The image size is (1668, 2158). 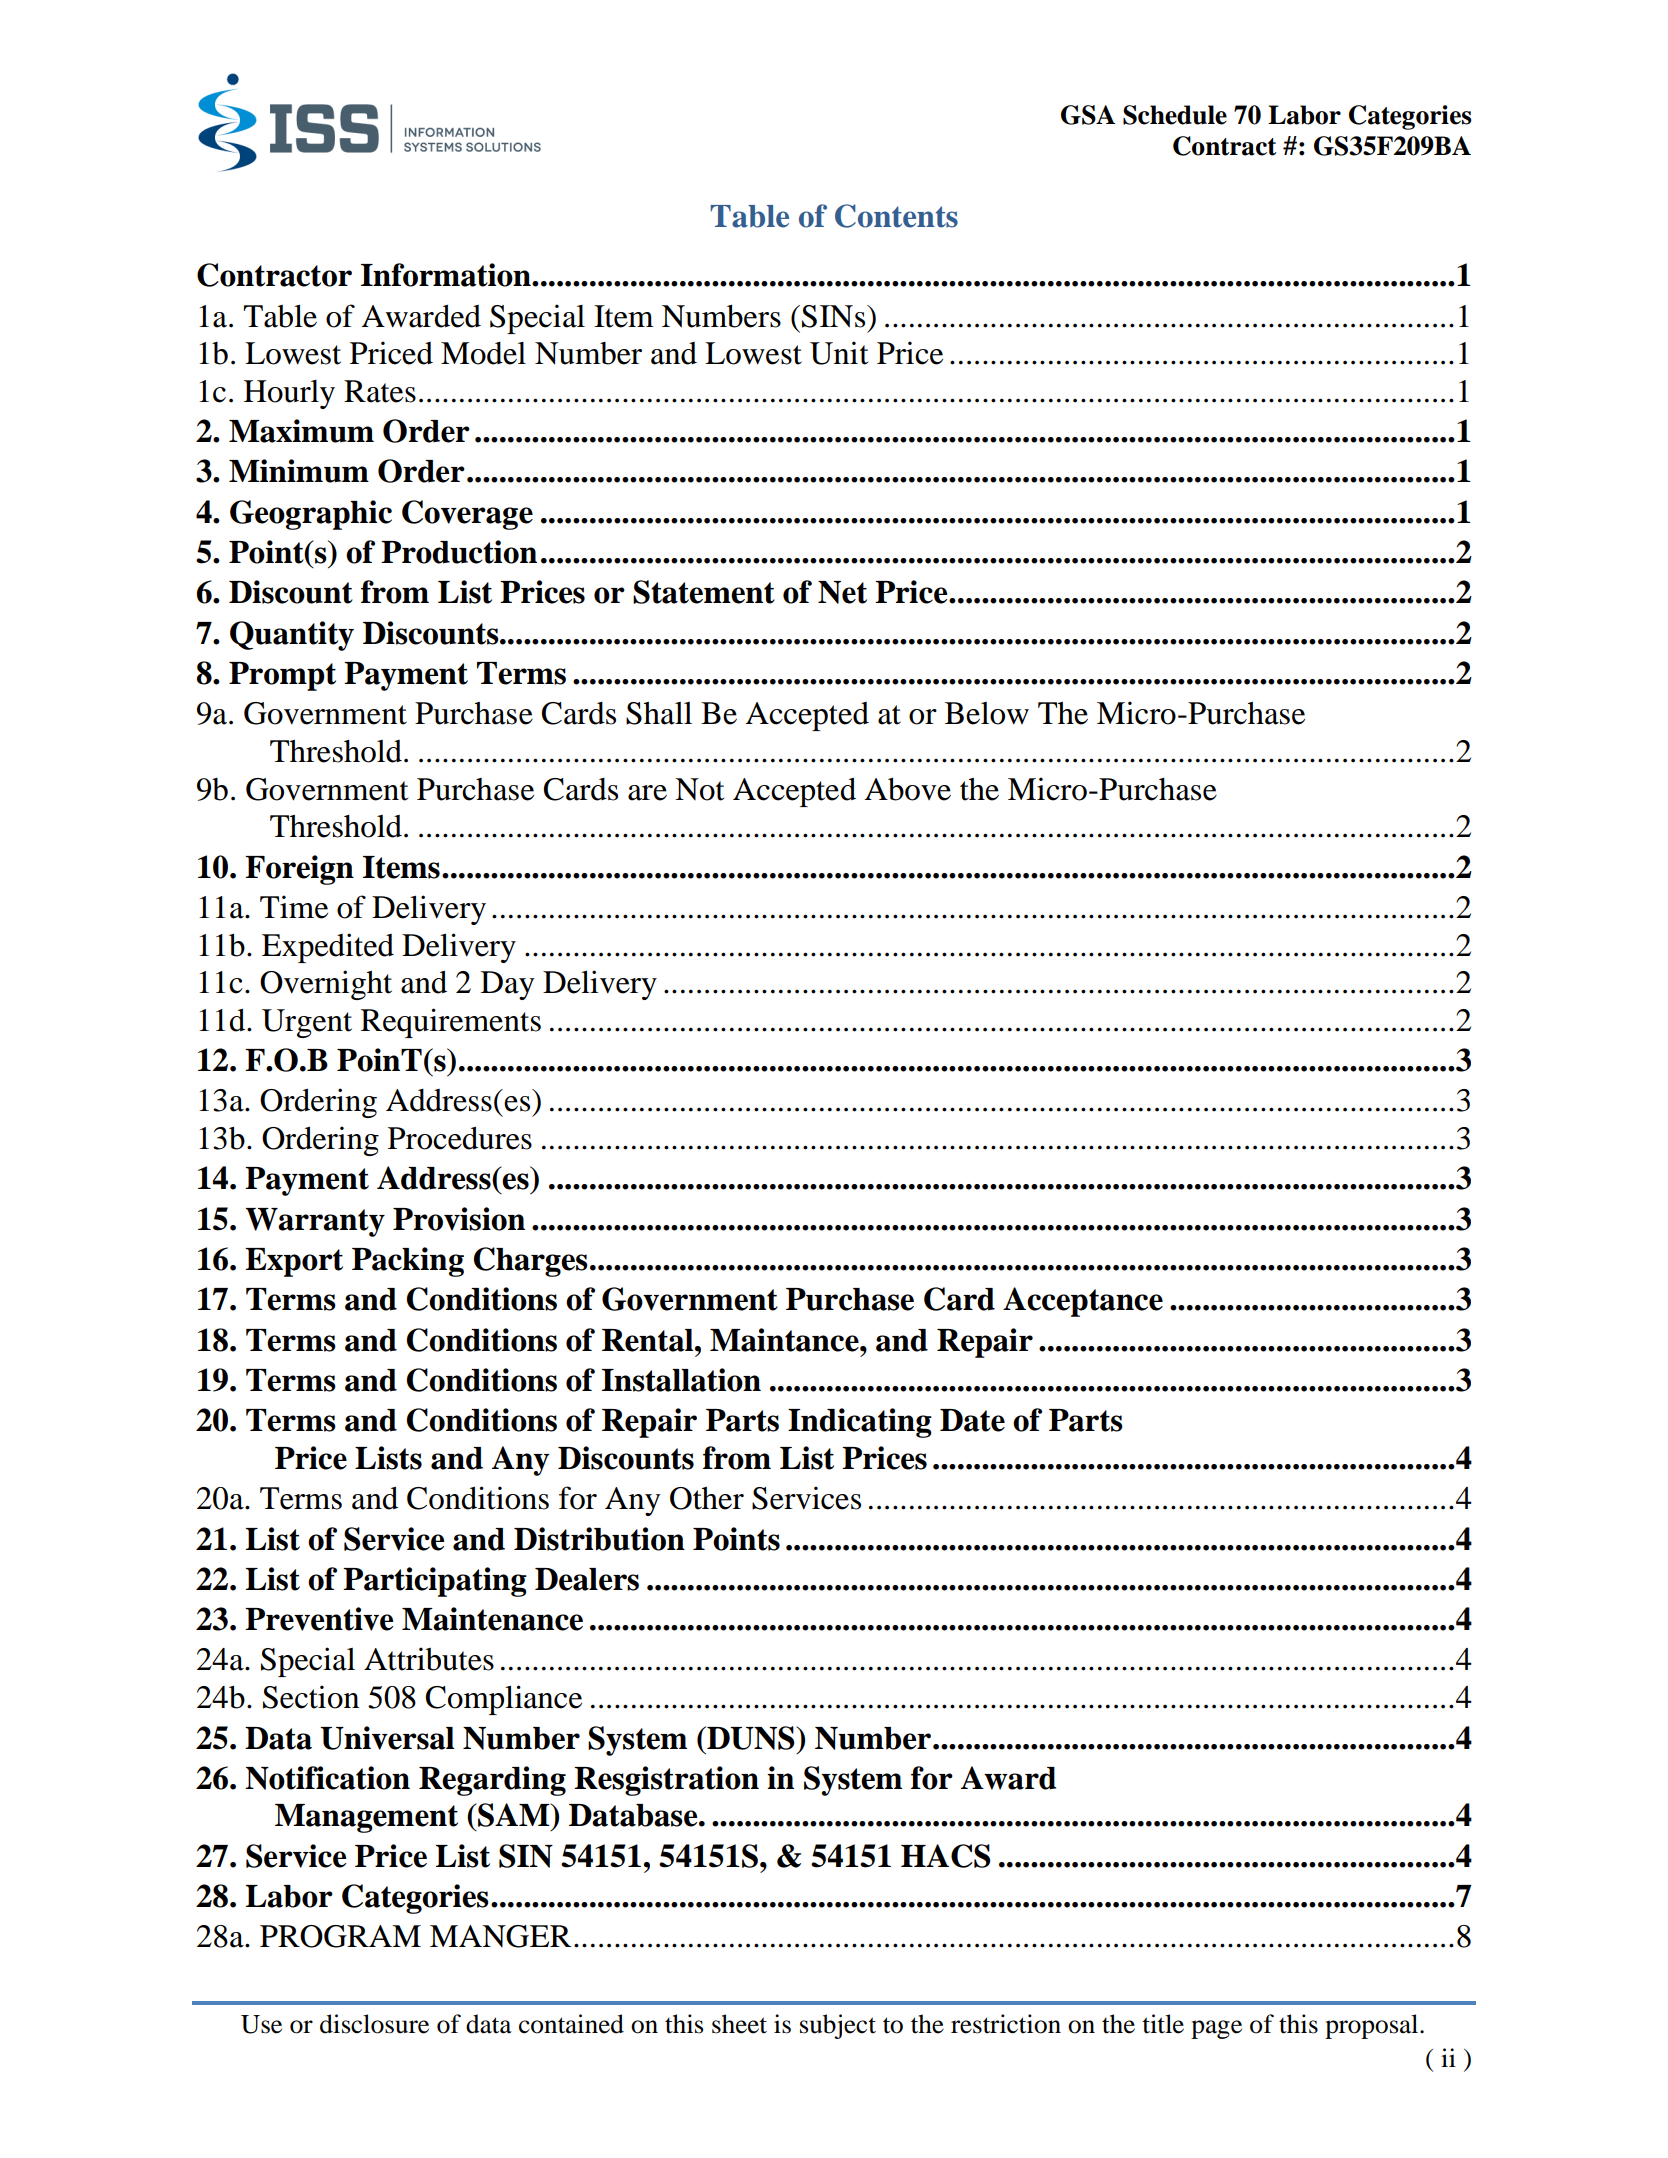 I want to click on Procedures, so click(x=460, y=1138).
